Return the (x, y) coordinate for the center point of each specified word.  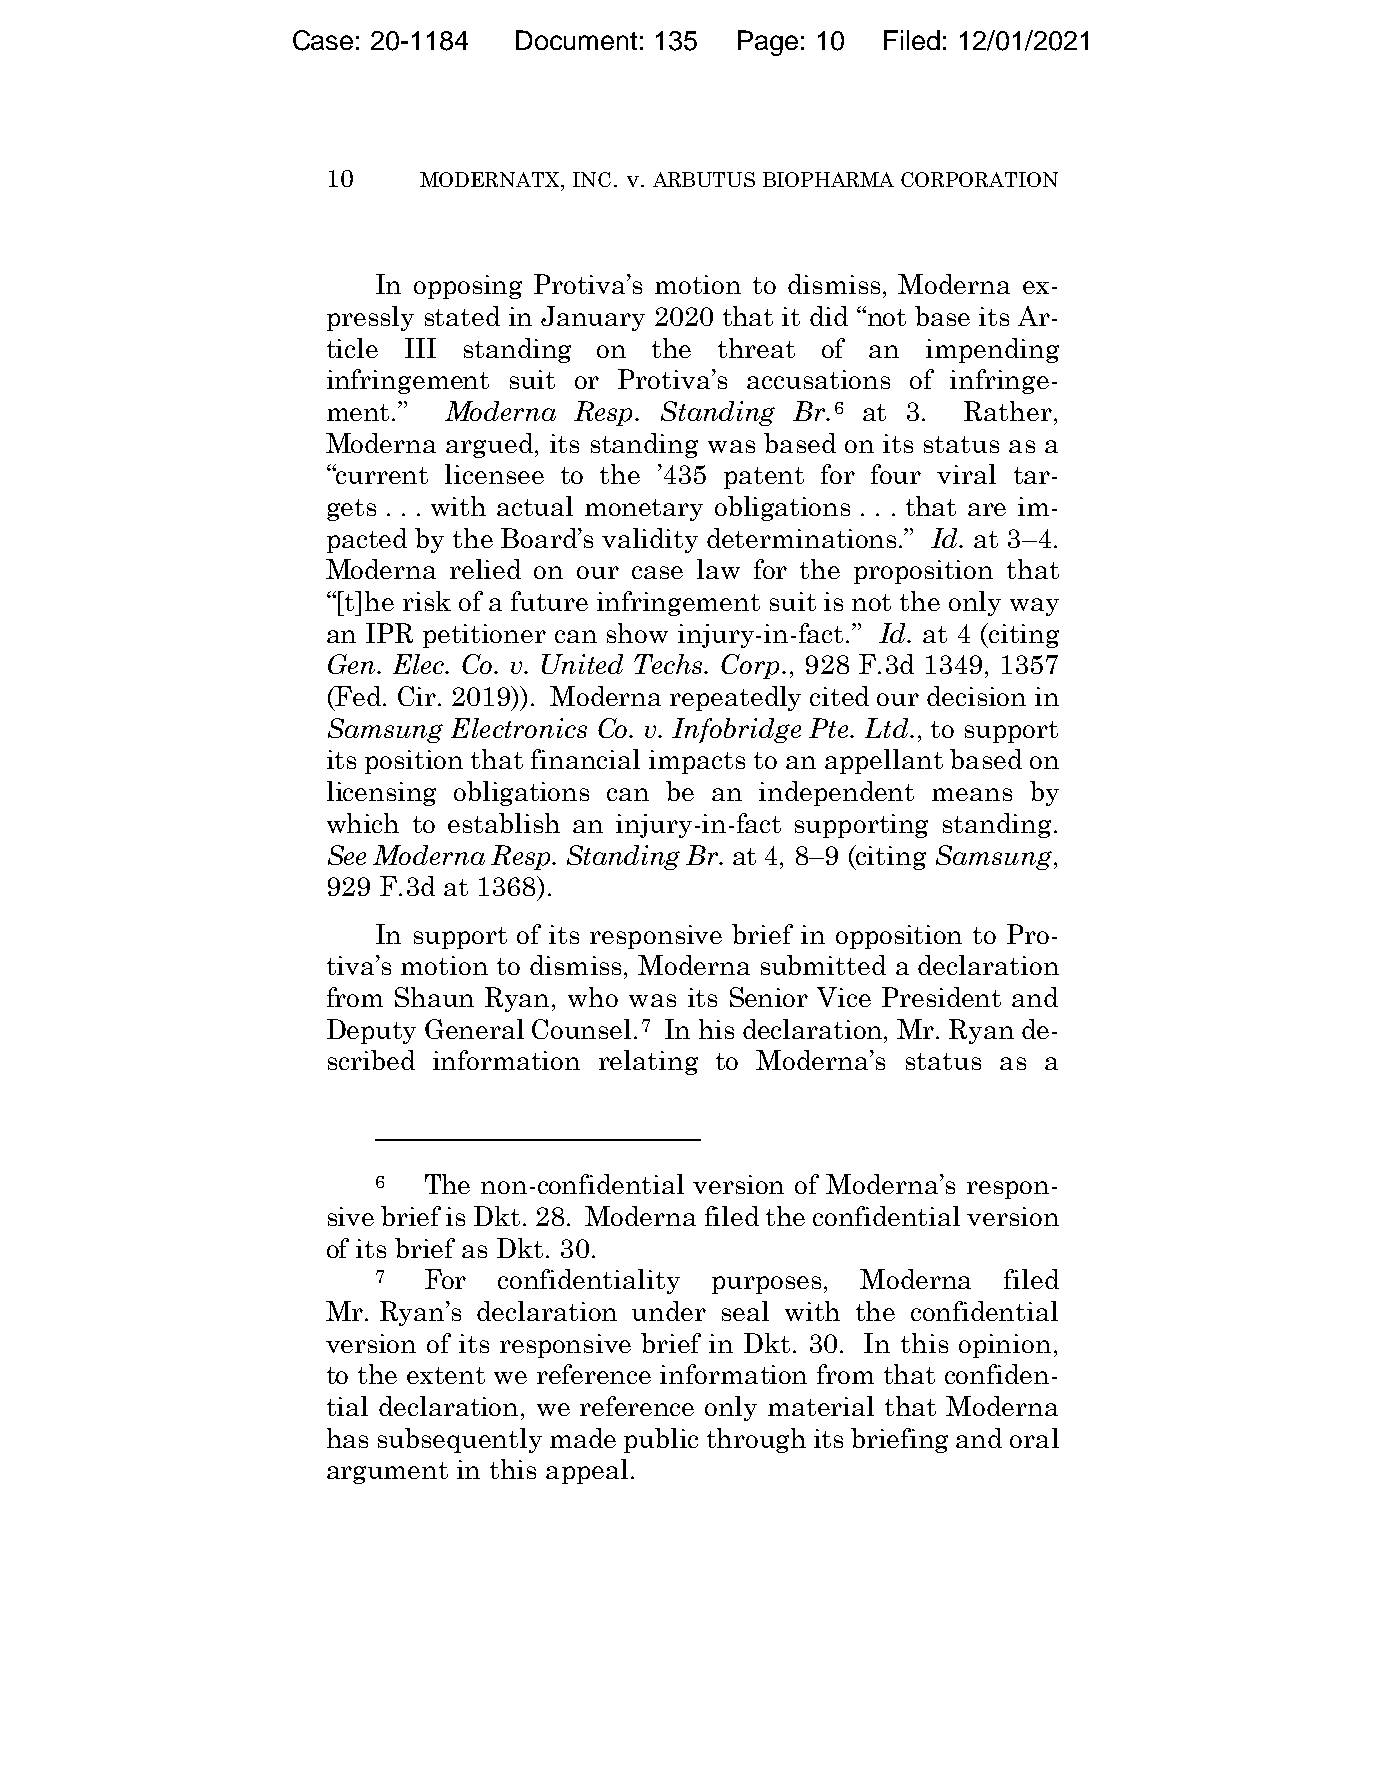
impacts (697, 762)
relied (485, 569)
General (474, 1029)
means (972, 794)
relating (648, 1062)
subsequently (460, 1440)
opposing (468, 287)
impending (992, 350)
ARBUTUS (704, 179)
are (987, 509)
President (941, 997)
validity (650, 540)
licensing (381, 793)
